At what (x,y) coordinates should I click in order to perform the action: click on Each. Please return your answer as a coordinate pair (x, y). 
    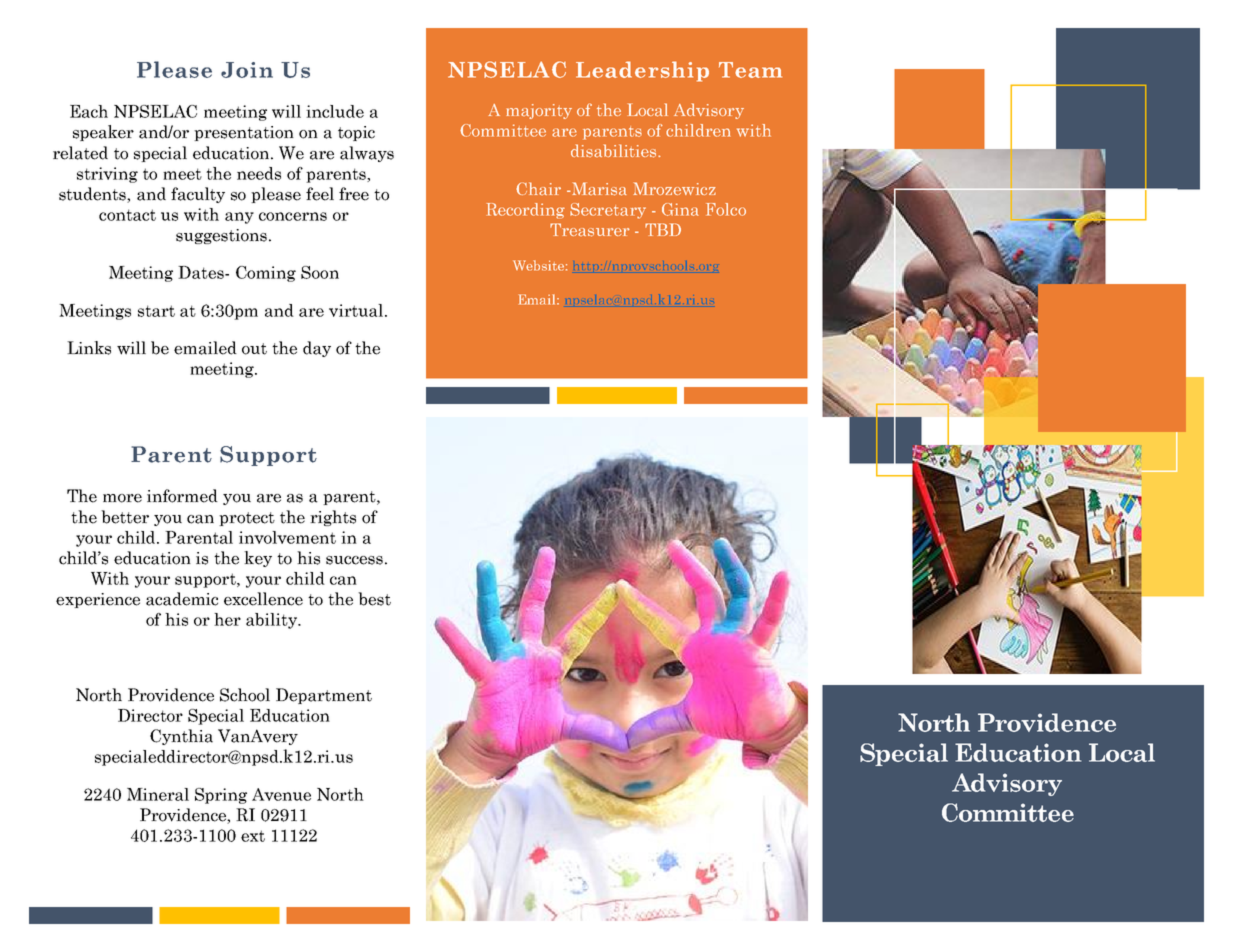
    Looking at the image, I should click on (89, 111).
